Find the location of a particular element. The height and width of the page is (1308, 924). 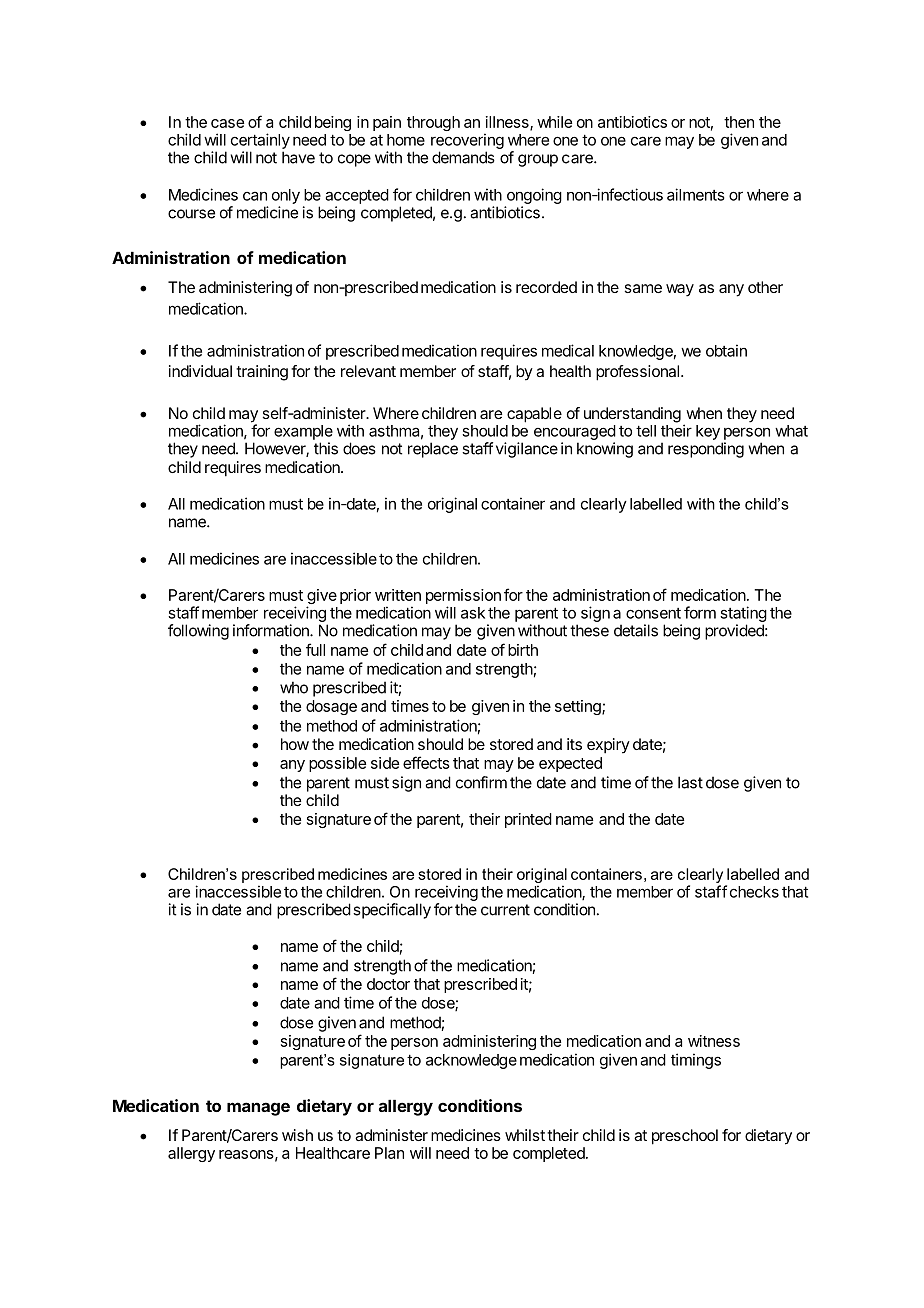

specifically is located at coordinates (392, 911).
